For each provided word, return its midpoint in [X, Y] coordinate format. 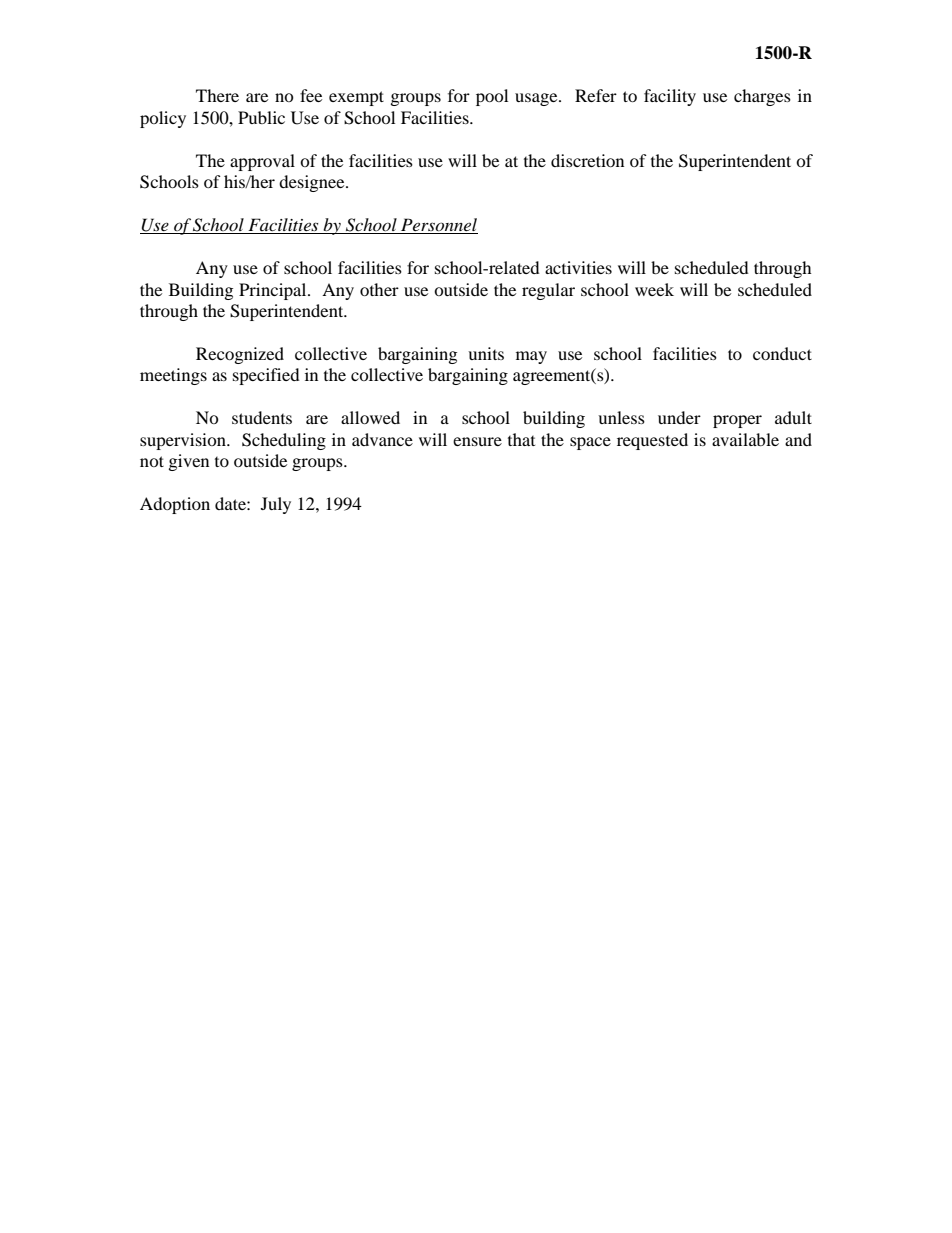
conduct [782, 353]
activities [578, 267]
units [486, 353]
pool [492, 97]
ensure [477, 441]
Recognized [240, 355]
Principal [274, 291]
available [745, 439]
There [217, 95]
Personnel [438, 226]
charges [762, 97]
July [276, 505]
